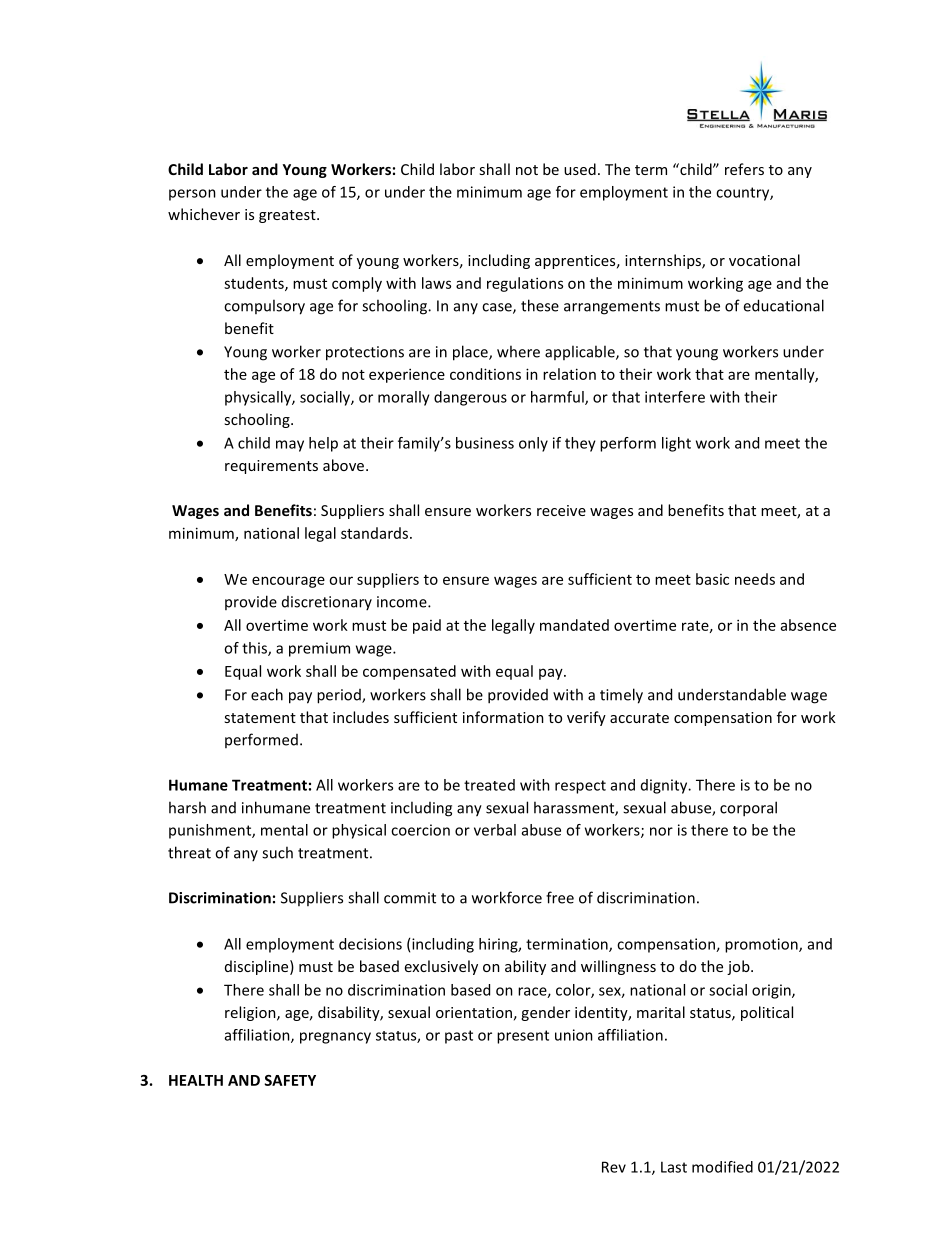 The width and height of the screenshot is (952, 1233). Describe the element at coordinates (580, 169) in the screenshot. I see `used` at that location.
